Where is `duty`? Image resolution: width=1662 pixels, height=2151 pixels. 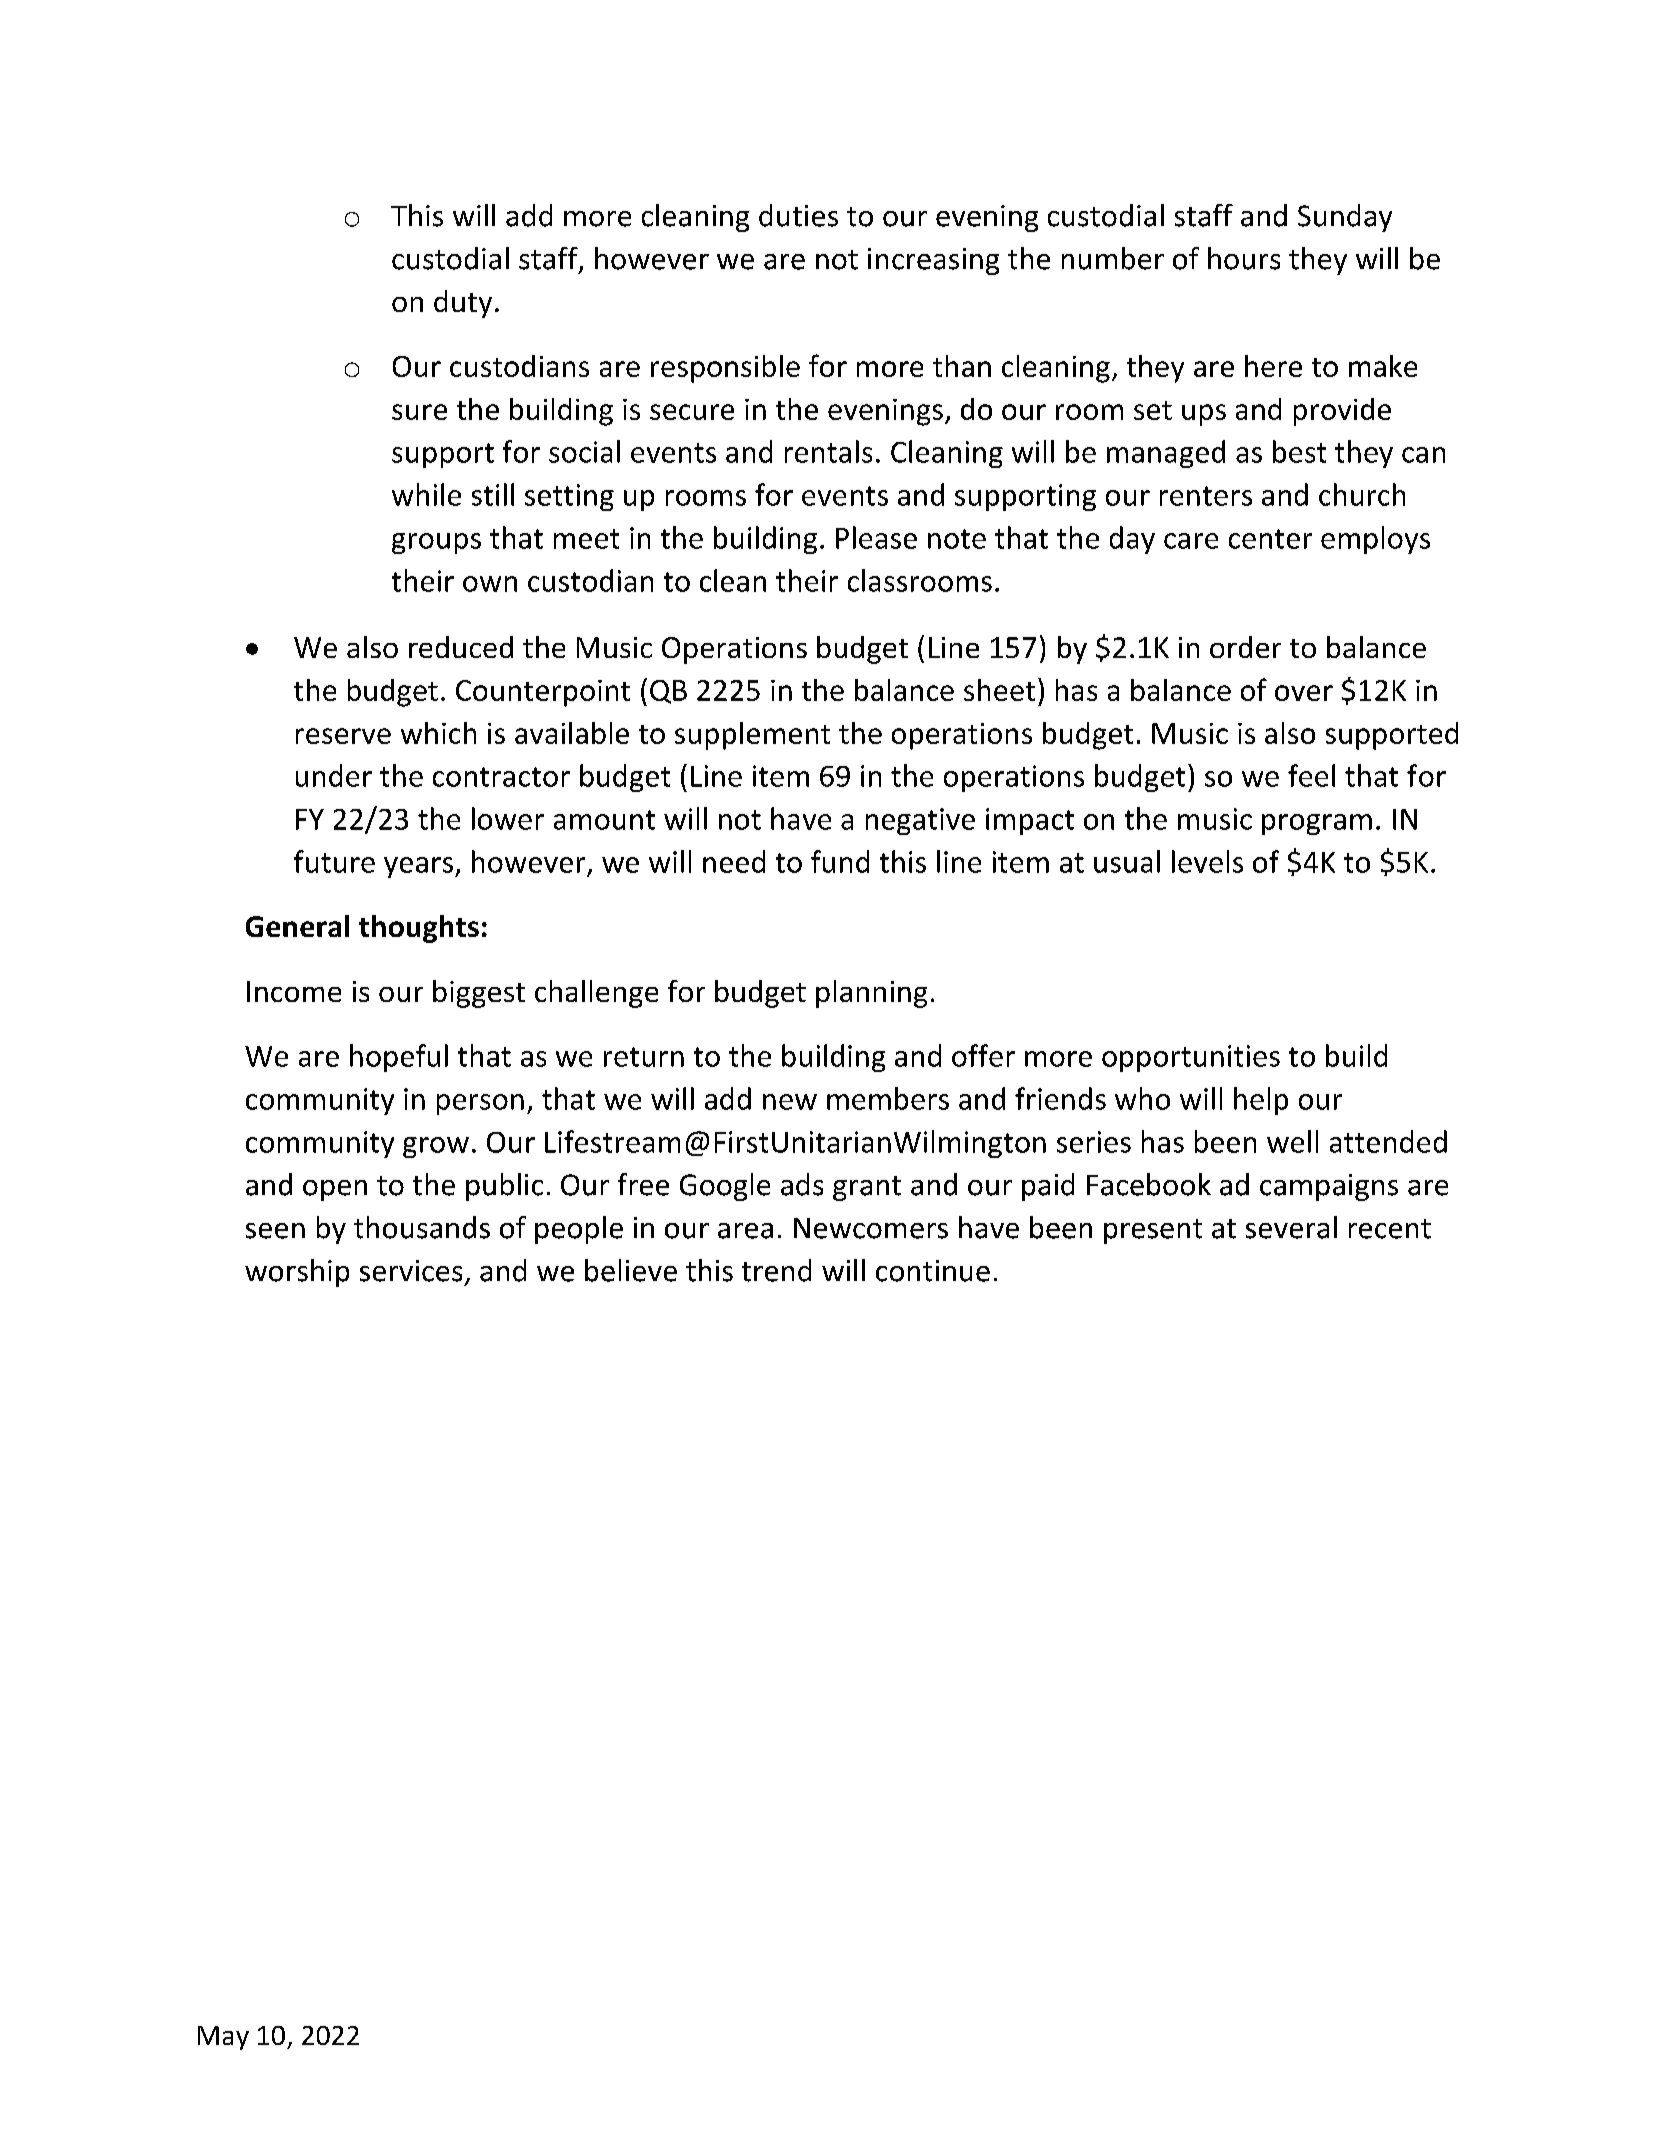
duty is located at coordinates (463, 304).
